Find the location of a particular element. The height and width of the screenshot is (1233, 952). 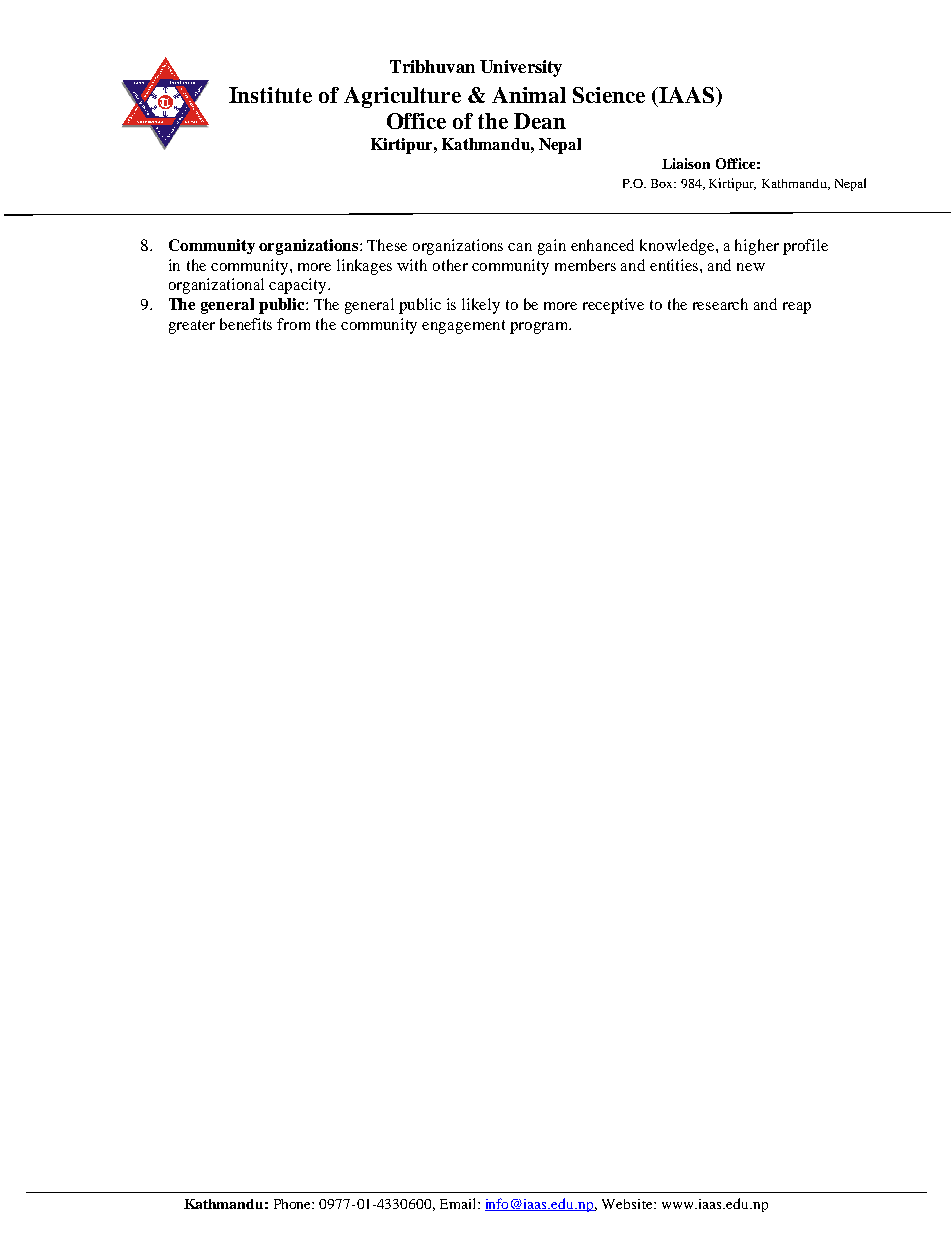

Email is located at coordinates (459, 1203).
